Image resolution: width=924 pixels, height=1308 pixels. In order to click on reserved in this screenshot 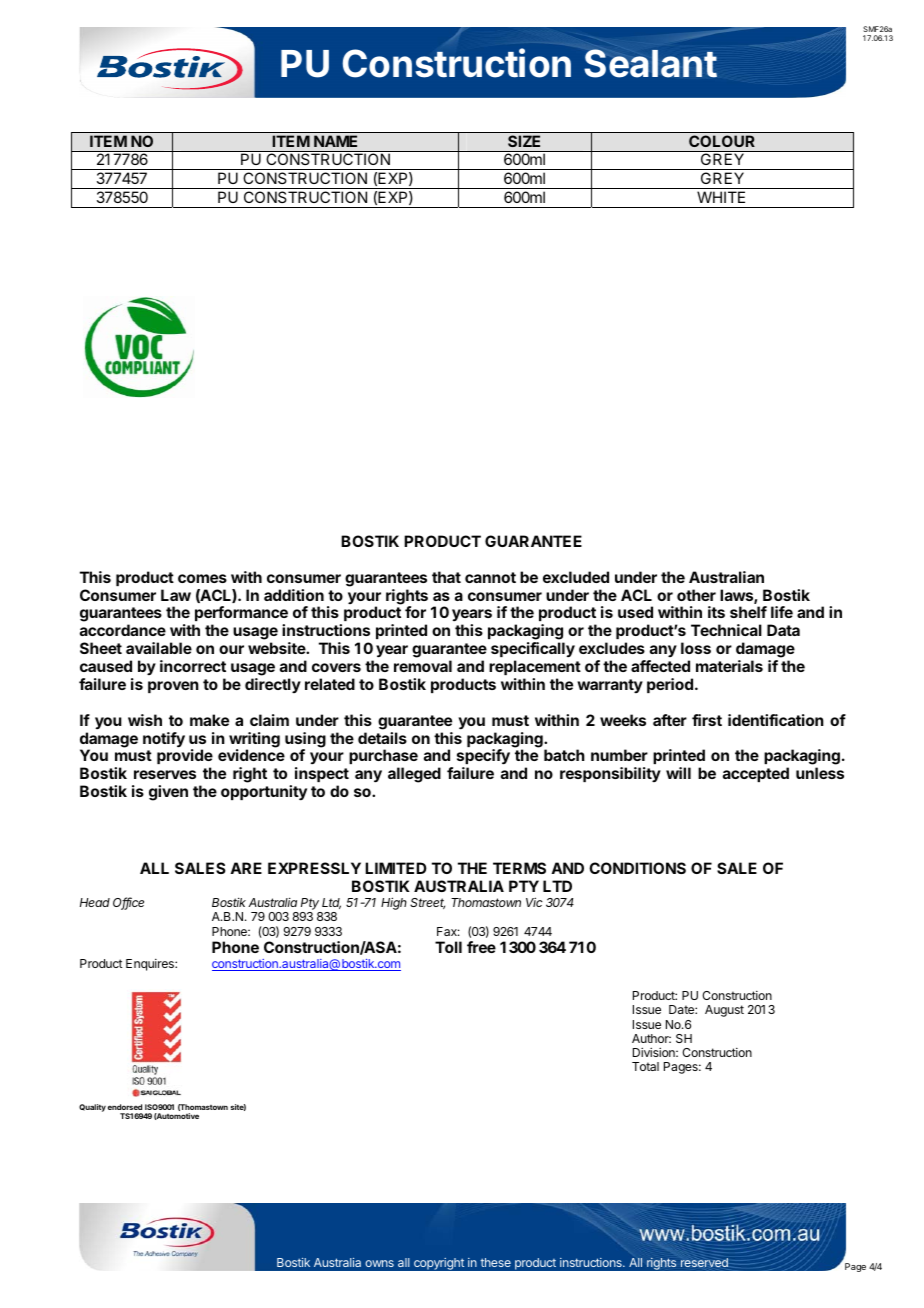, I will do `click(704, 1262)`.
